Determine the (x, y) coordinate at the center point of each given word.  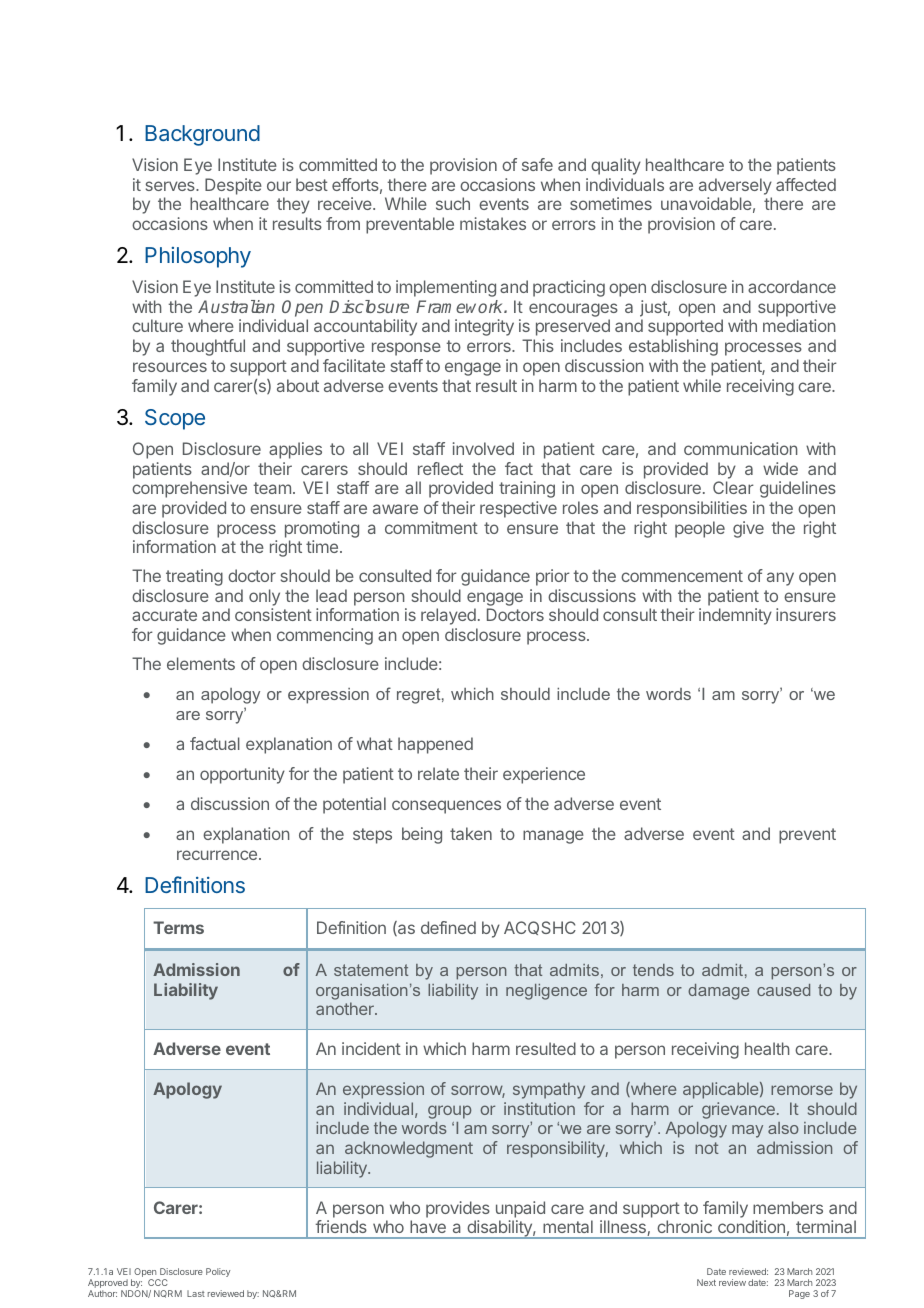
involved (483, 448)
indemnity (735, 616)
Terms (178, 927)
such (453, 203)
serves (171, 186)
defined (448, 927)
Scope (175, 419)
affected (806, 184)
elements (201, 663)
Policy (218, 1272)
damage (718, 992)
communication (741, 448)
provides (458, 1209)
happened (435, 745)
